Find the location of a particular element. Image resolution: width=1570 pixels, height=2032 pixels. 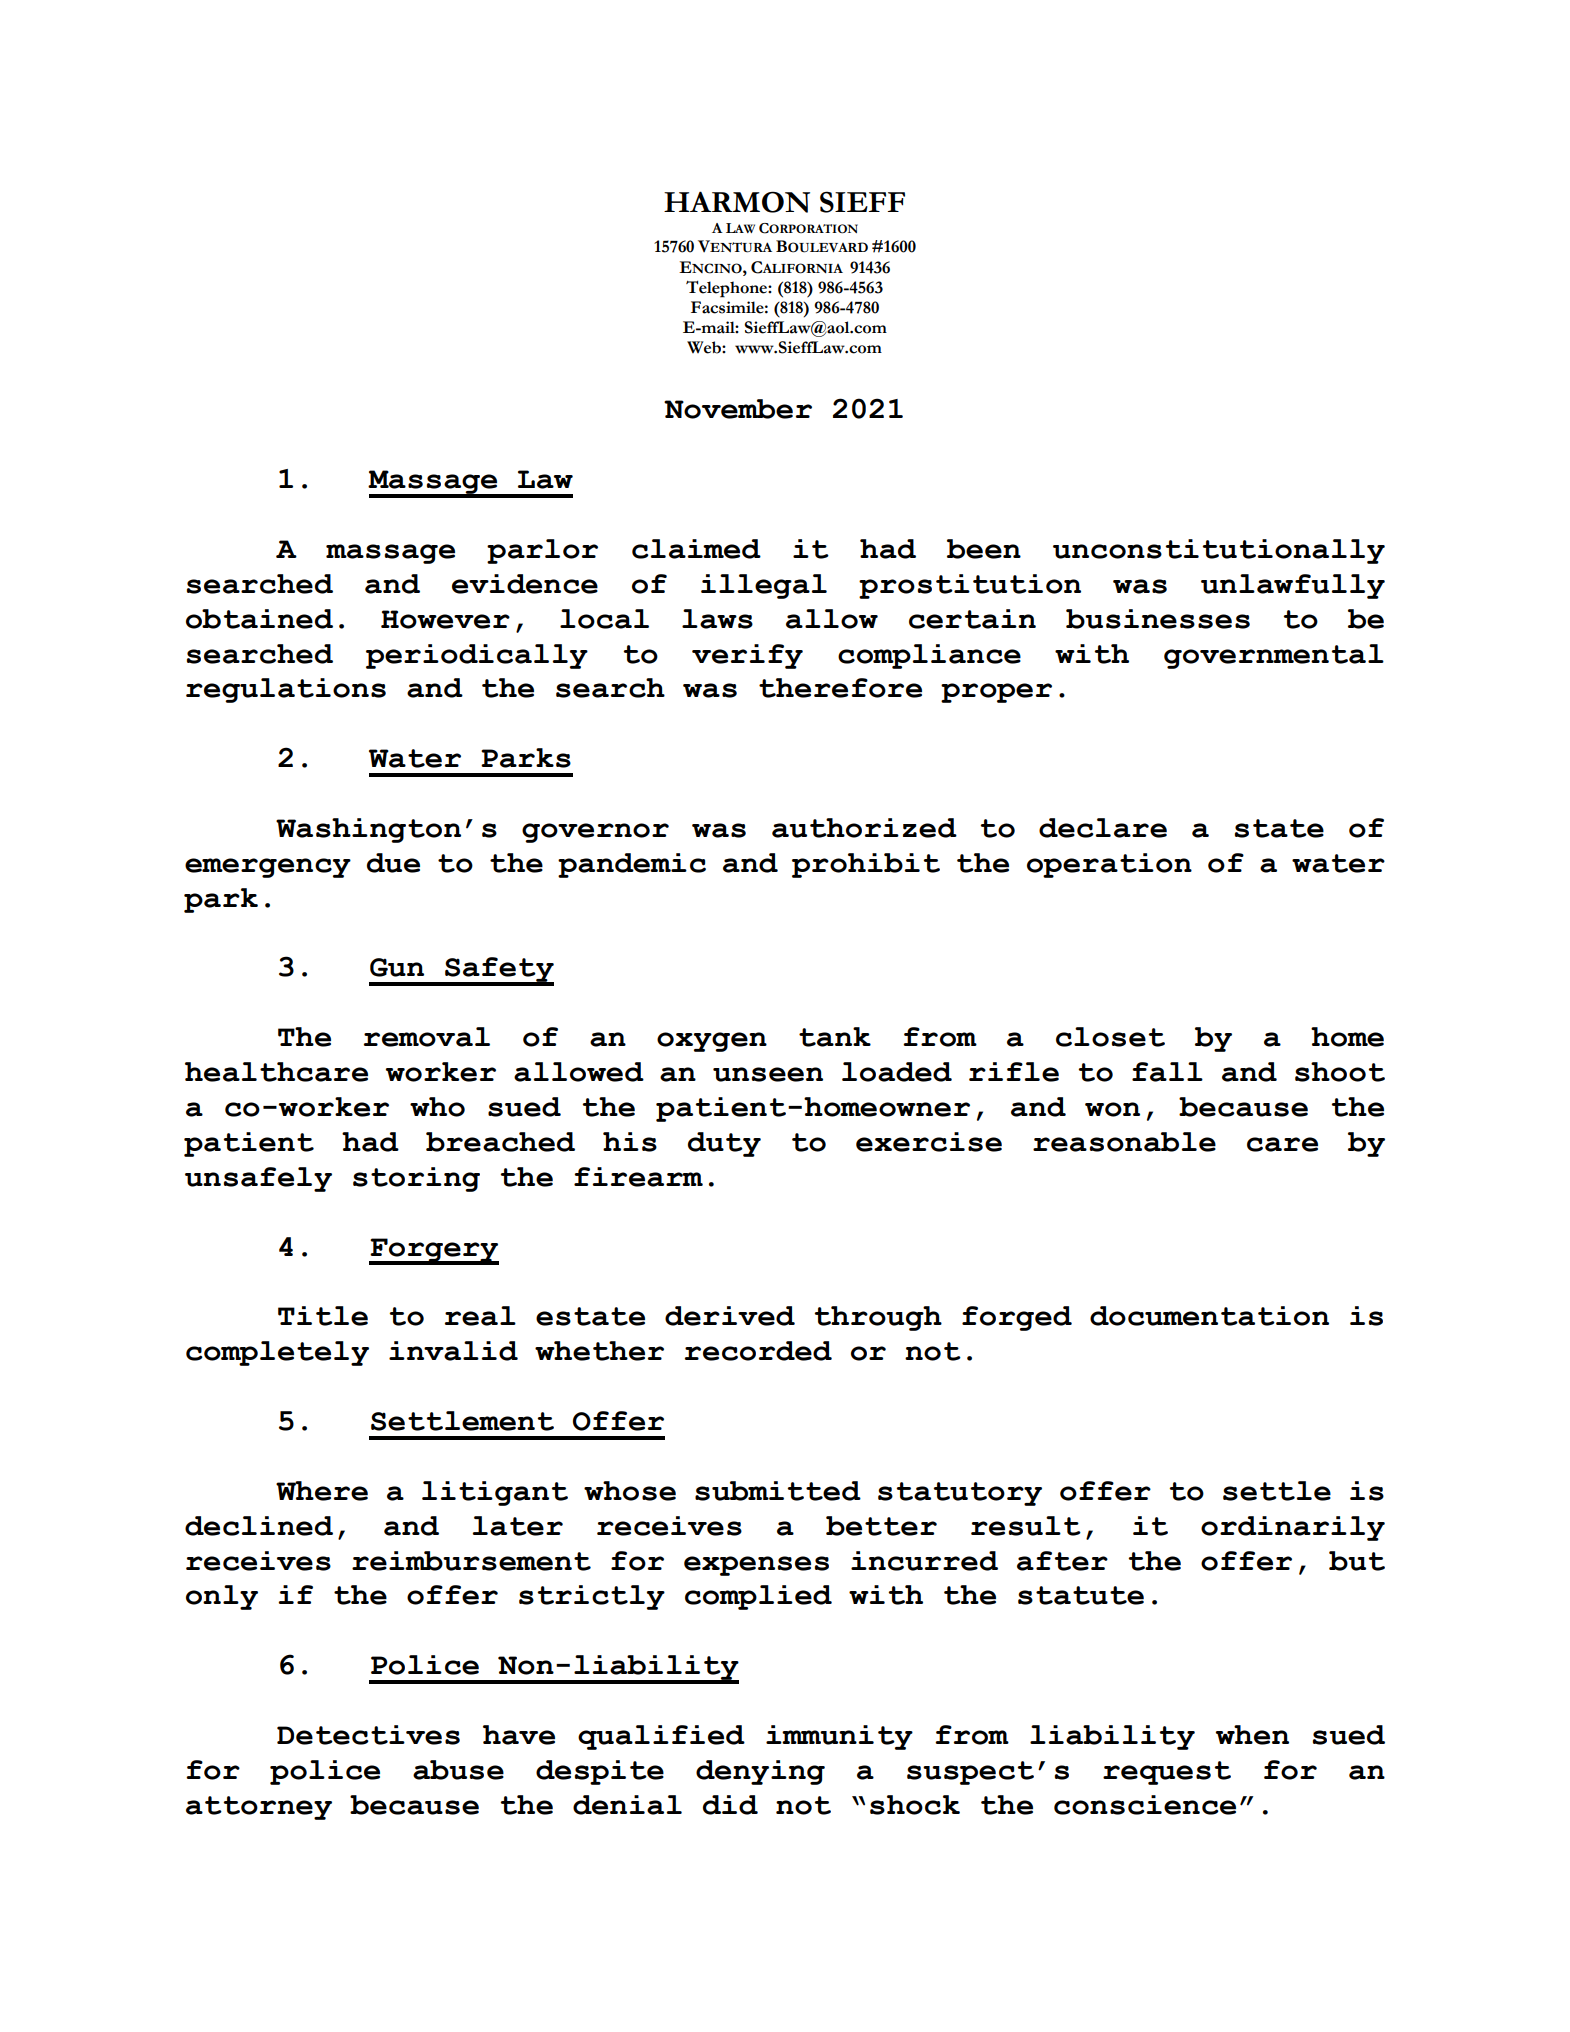

unconstitutionally is located at coordinates (1219, 551).
